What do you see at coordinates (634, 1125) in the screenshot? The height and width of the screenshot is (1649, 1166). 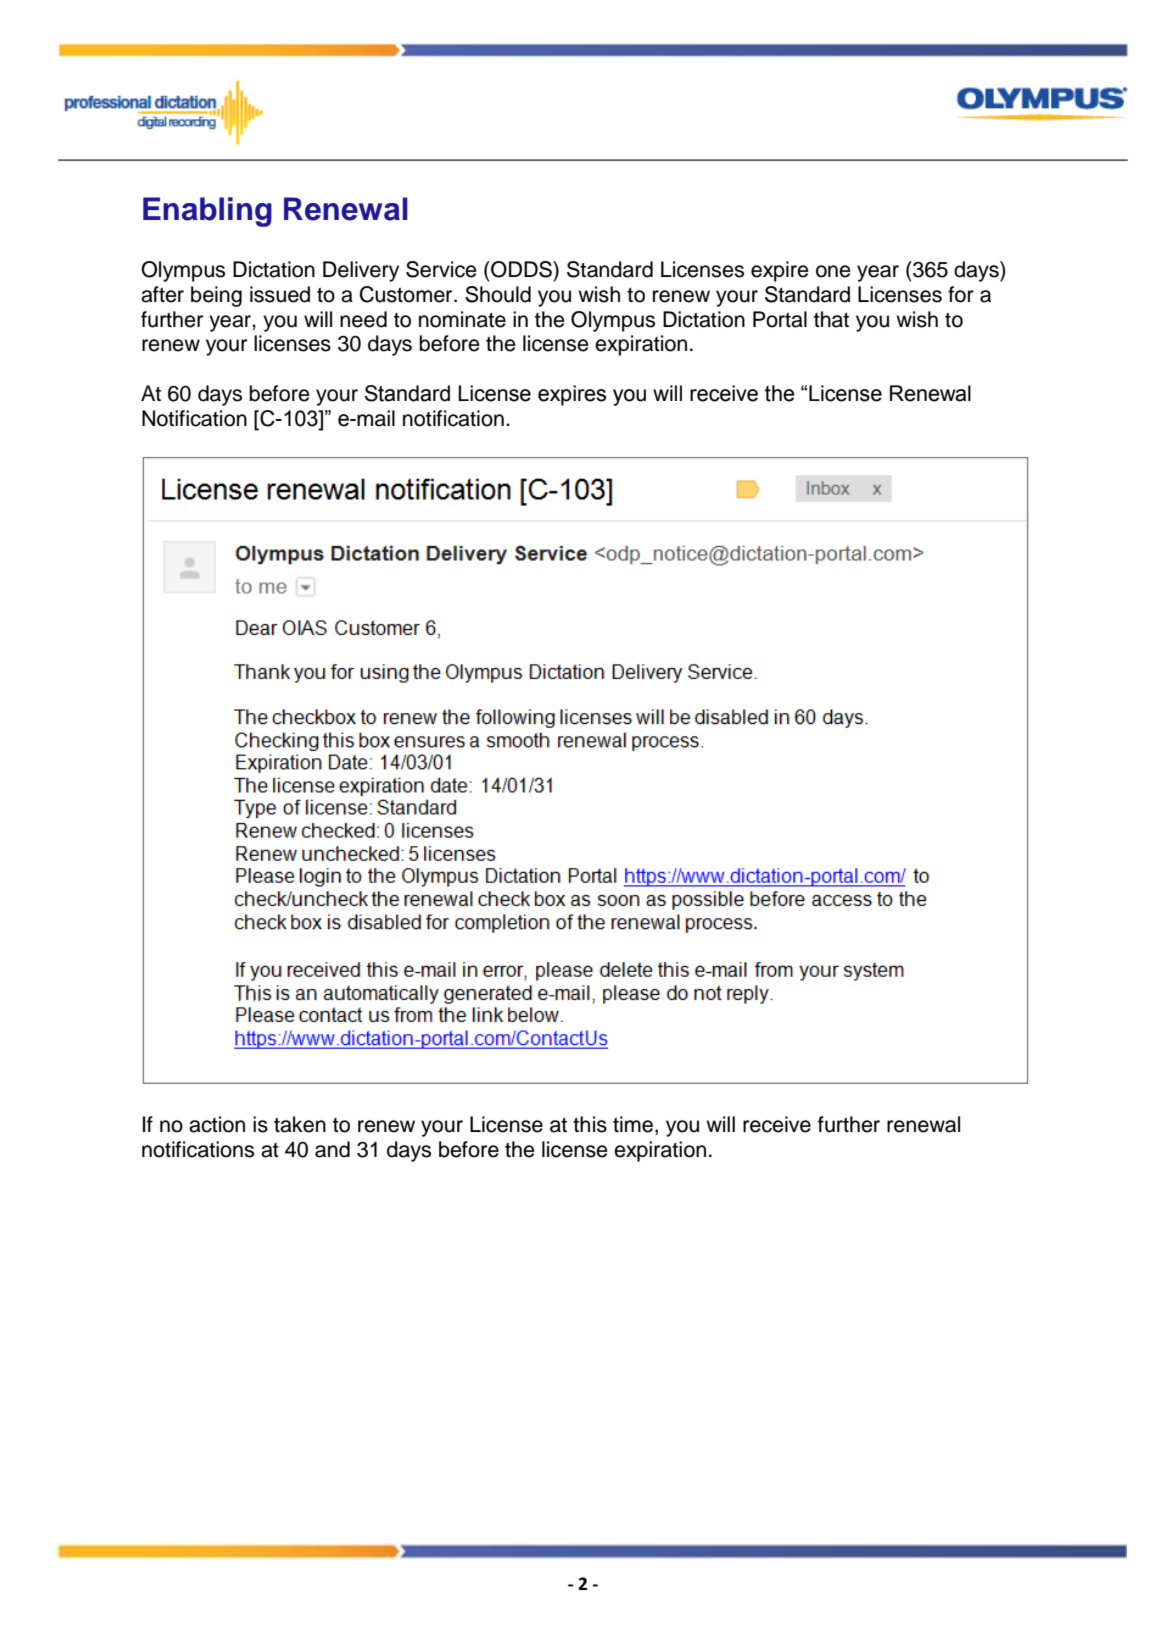 I see `time` at bounding box center [634, 1125].
